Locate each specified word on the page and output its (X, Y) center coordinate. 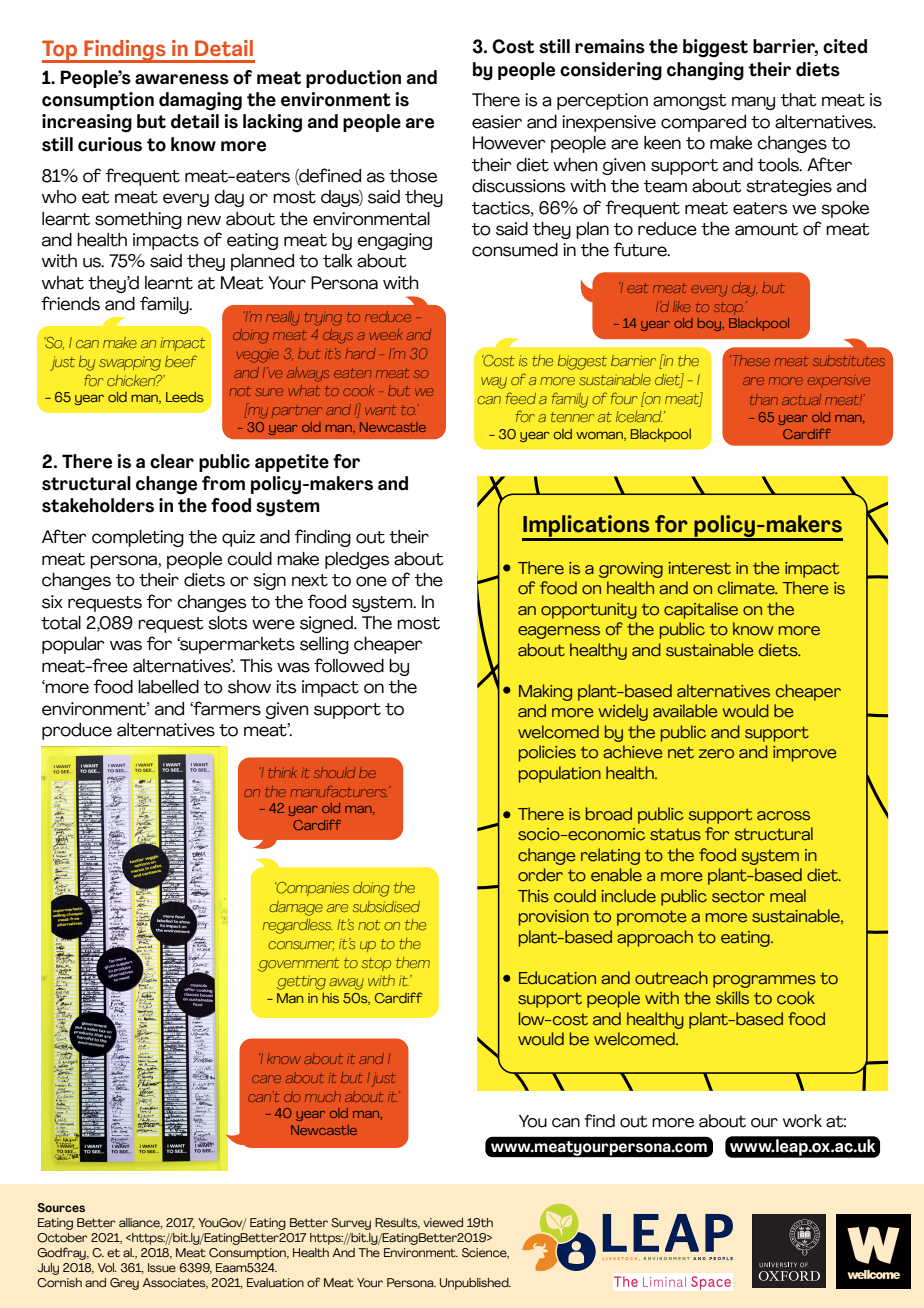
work (802, 1121)
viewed (443, 1223)
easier (497, 122)
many (753, 103)
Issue (162, 1268)
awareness (182, 79)
